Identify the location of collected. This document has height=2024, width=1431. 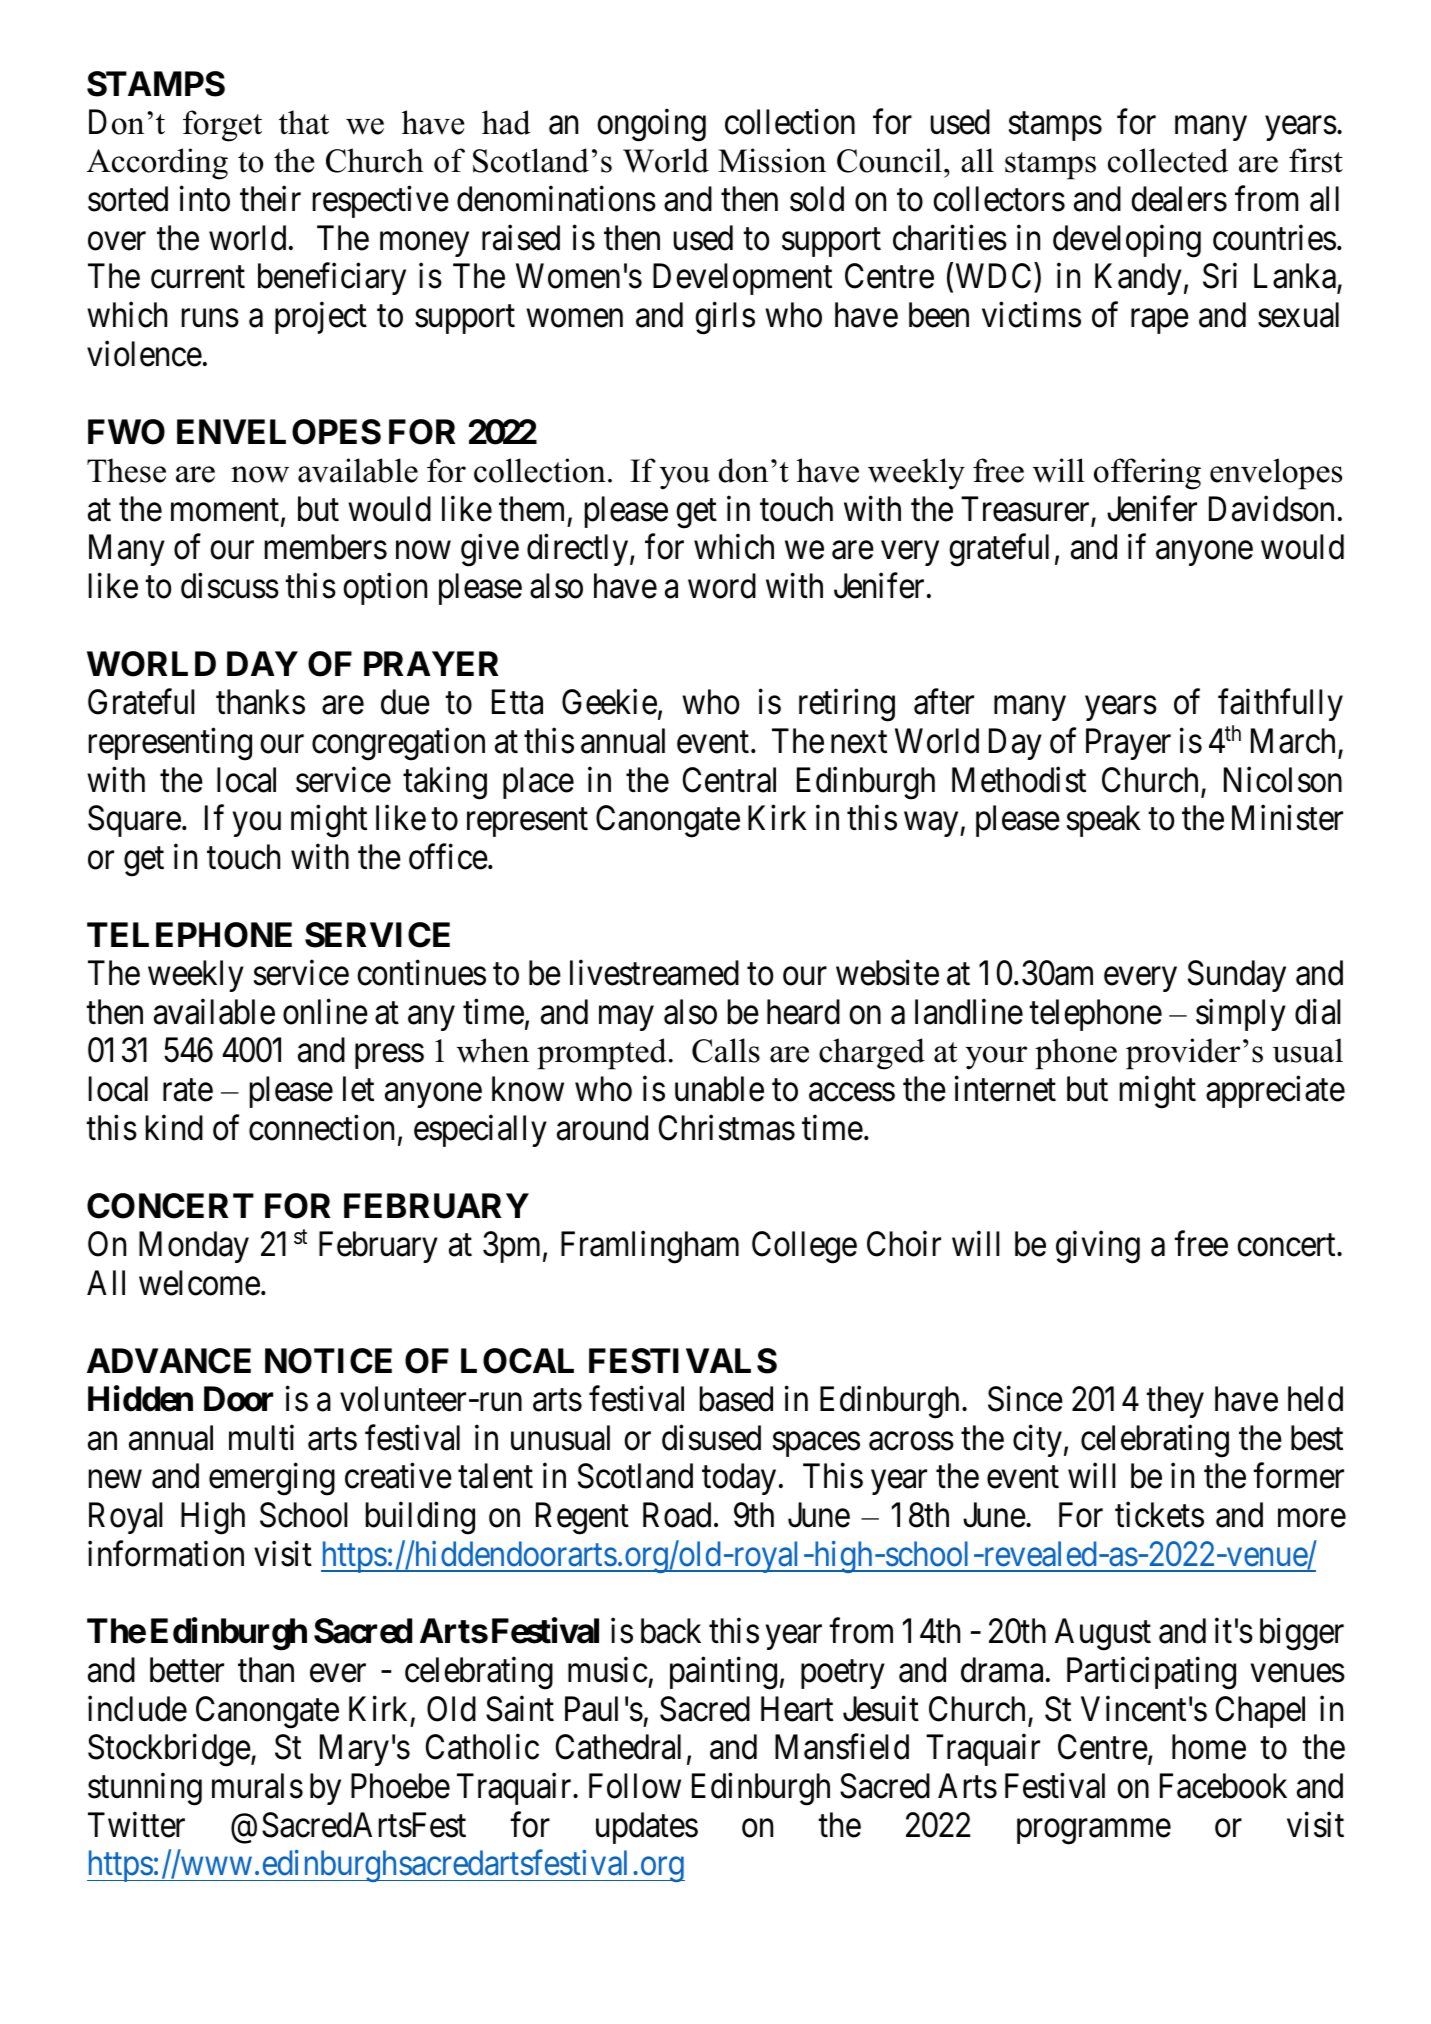
(1168, 160).
